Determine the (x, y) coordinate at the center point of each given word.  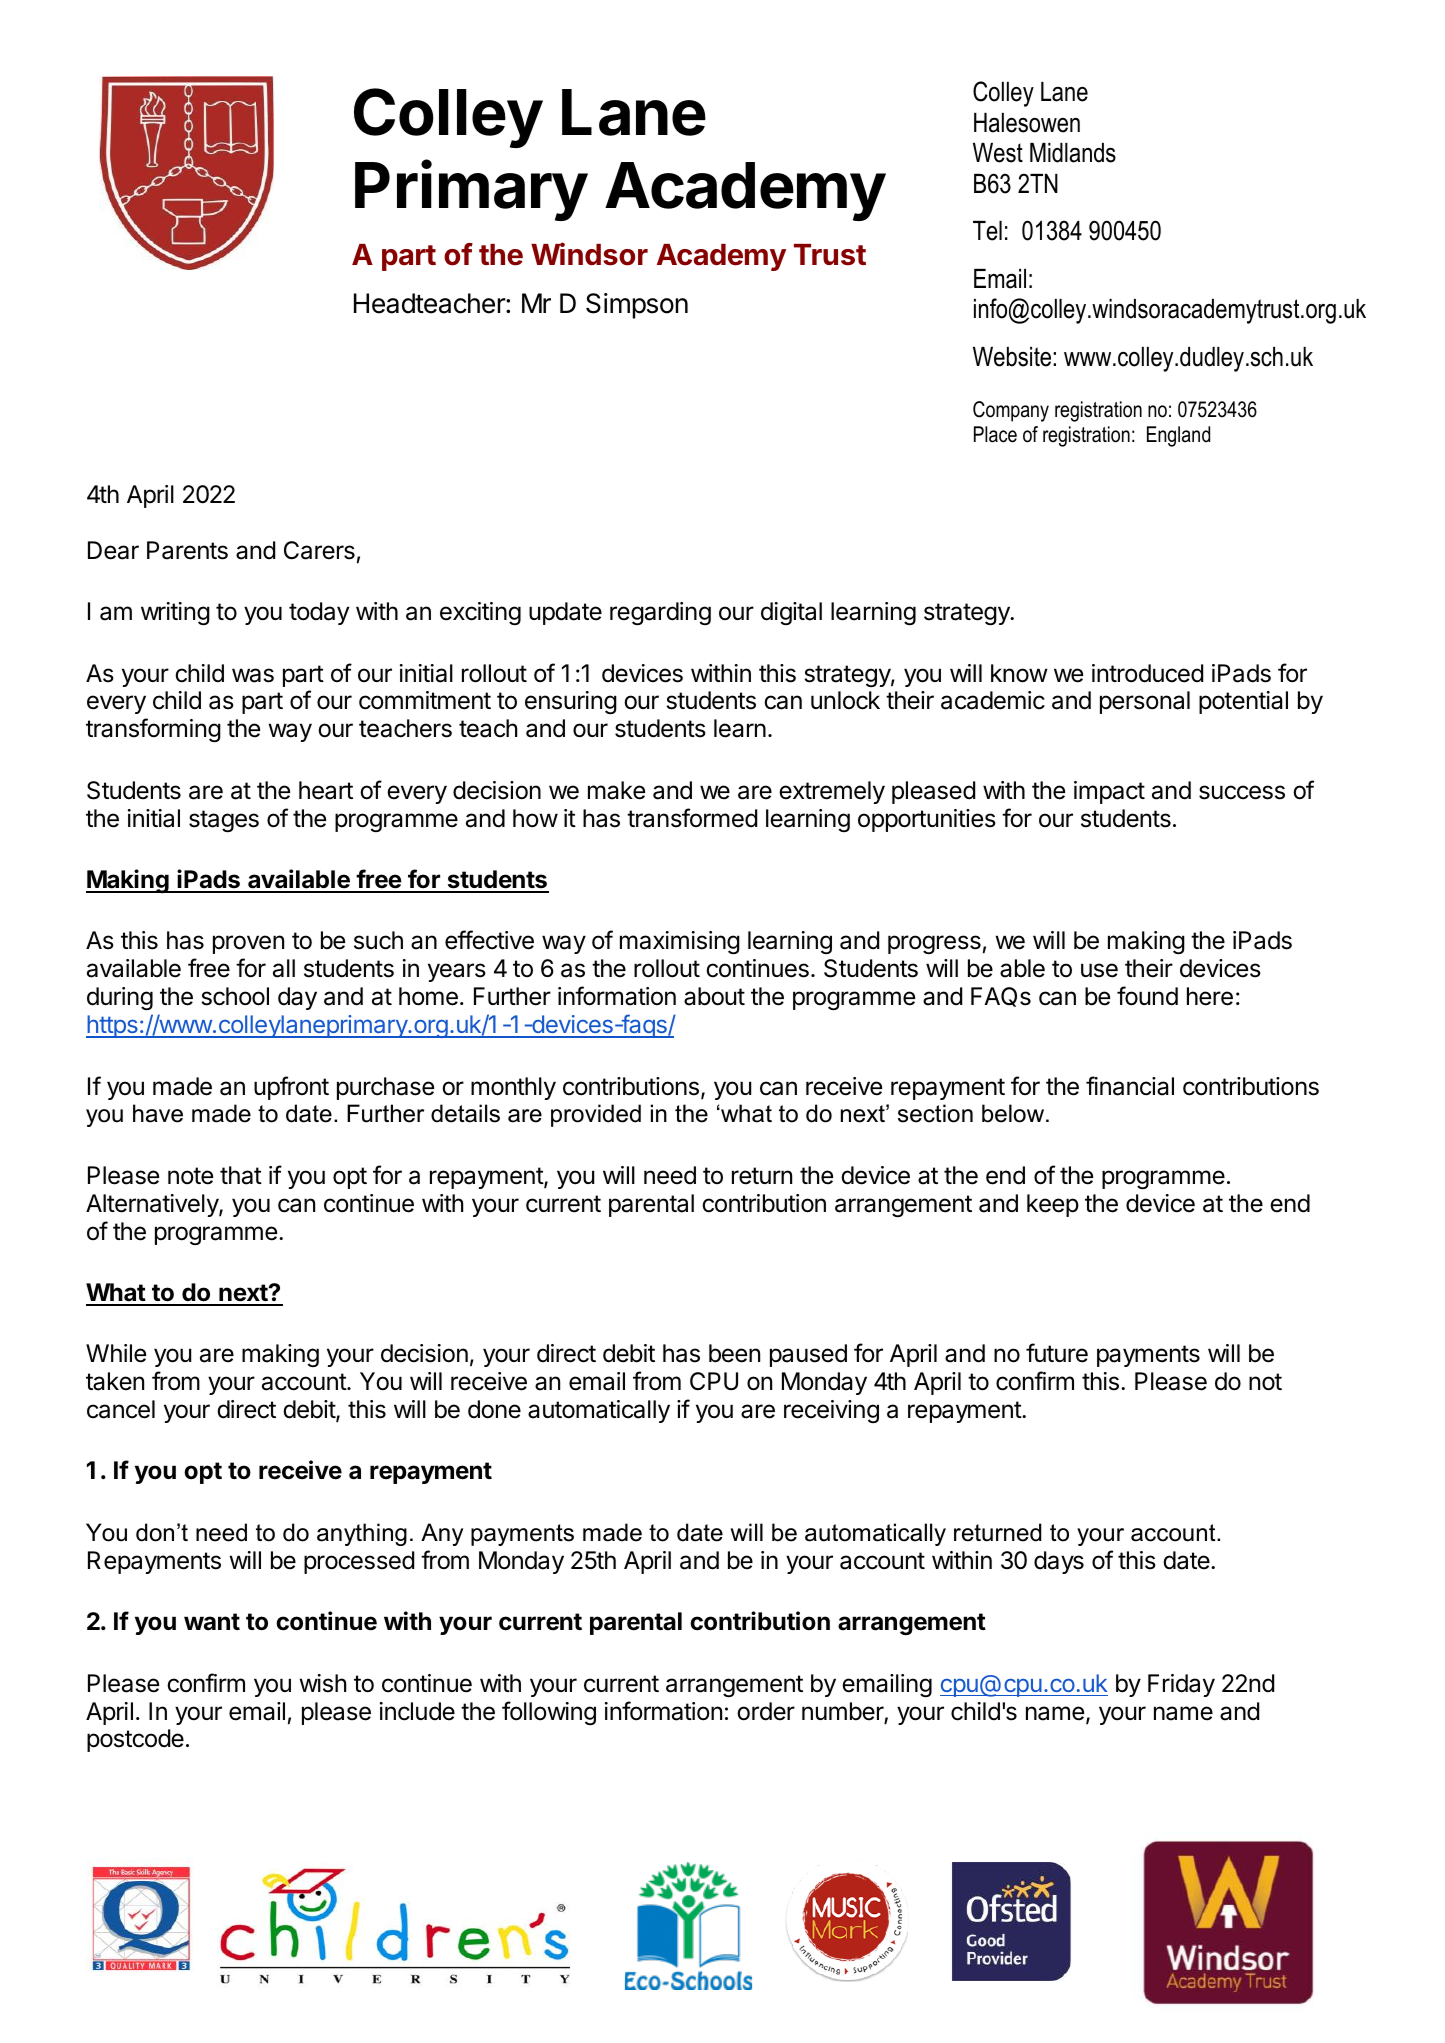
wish (322, 1683)
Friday (1181, 1685)
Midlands (1073, 153)
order (766, 1711)
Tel (987, 231)
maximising (680, 942)
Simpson (637, 306)
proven (248, 944)
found (1147, 996)
